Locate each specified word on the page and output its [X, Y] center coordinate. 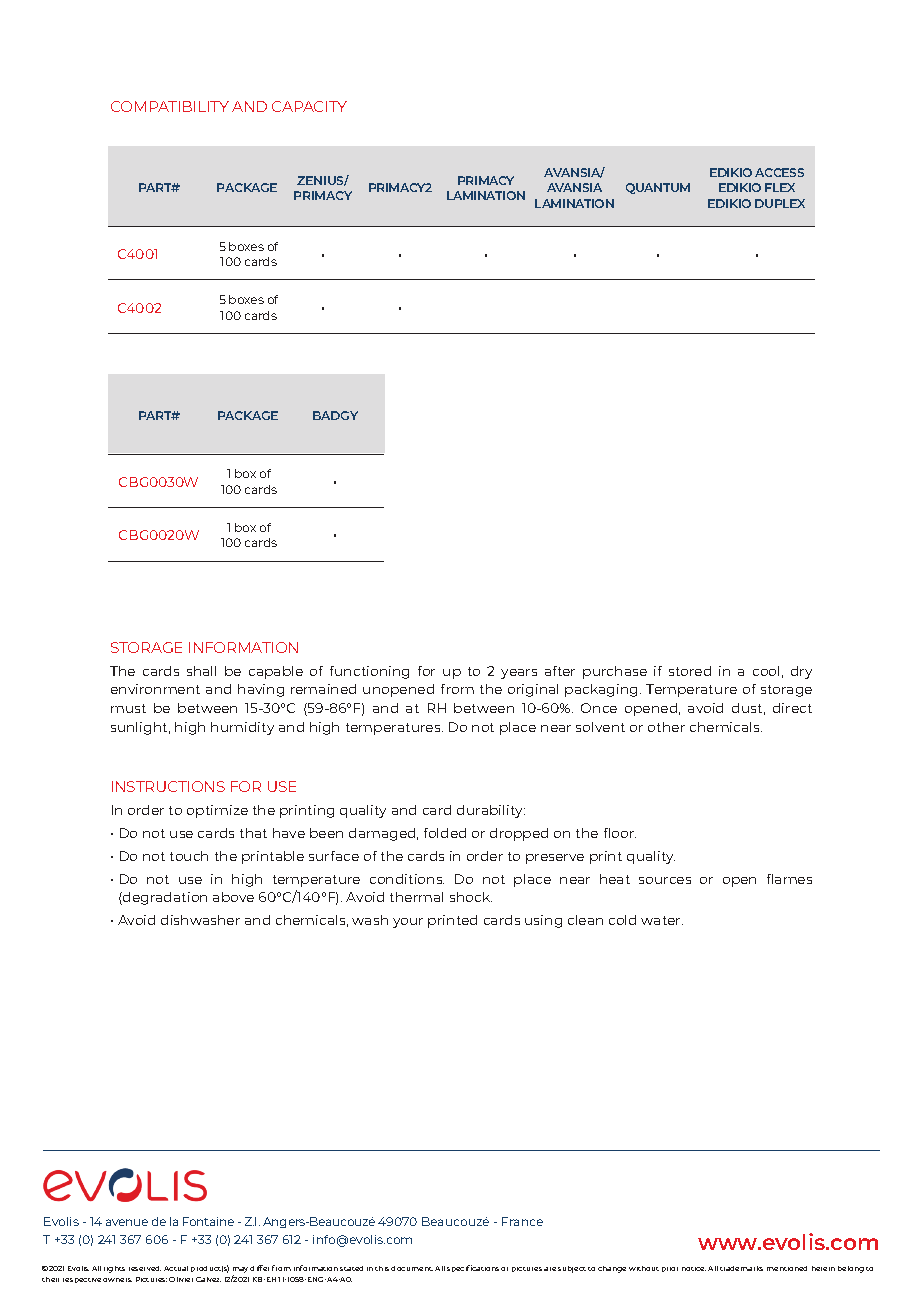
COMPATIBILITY [170, 106]
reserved [145, 1268]
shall [201, 671]
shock [471, 897]
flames [789, 879]
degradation [164, 898]
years [519, 674]
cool [766, 671]
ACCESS [779, 172]
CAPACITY [309, 106]
